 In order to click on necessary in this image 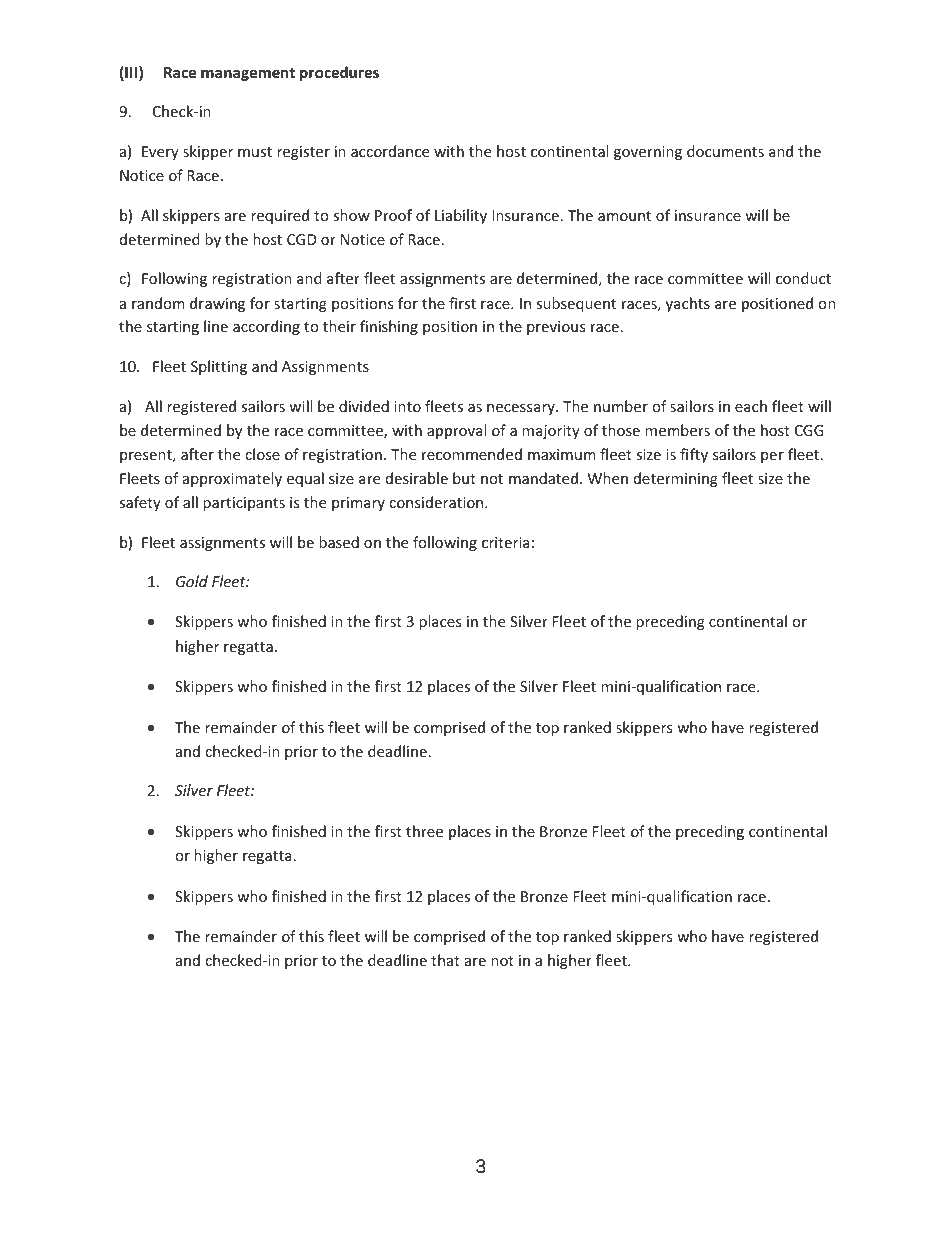, I will do `click(522, 409)`.
